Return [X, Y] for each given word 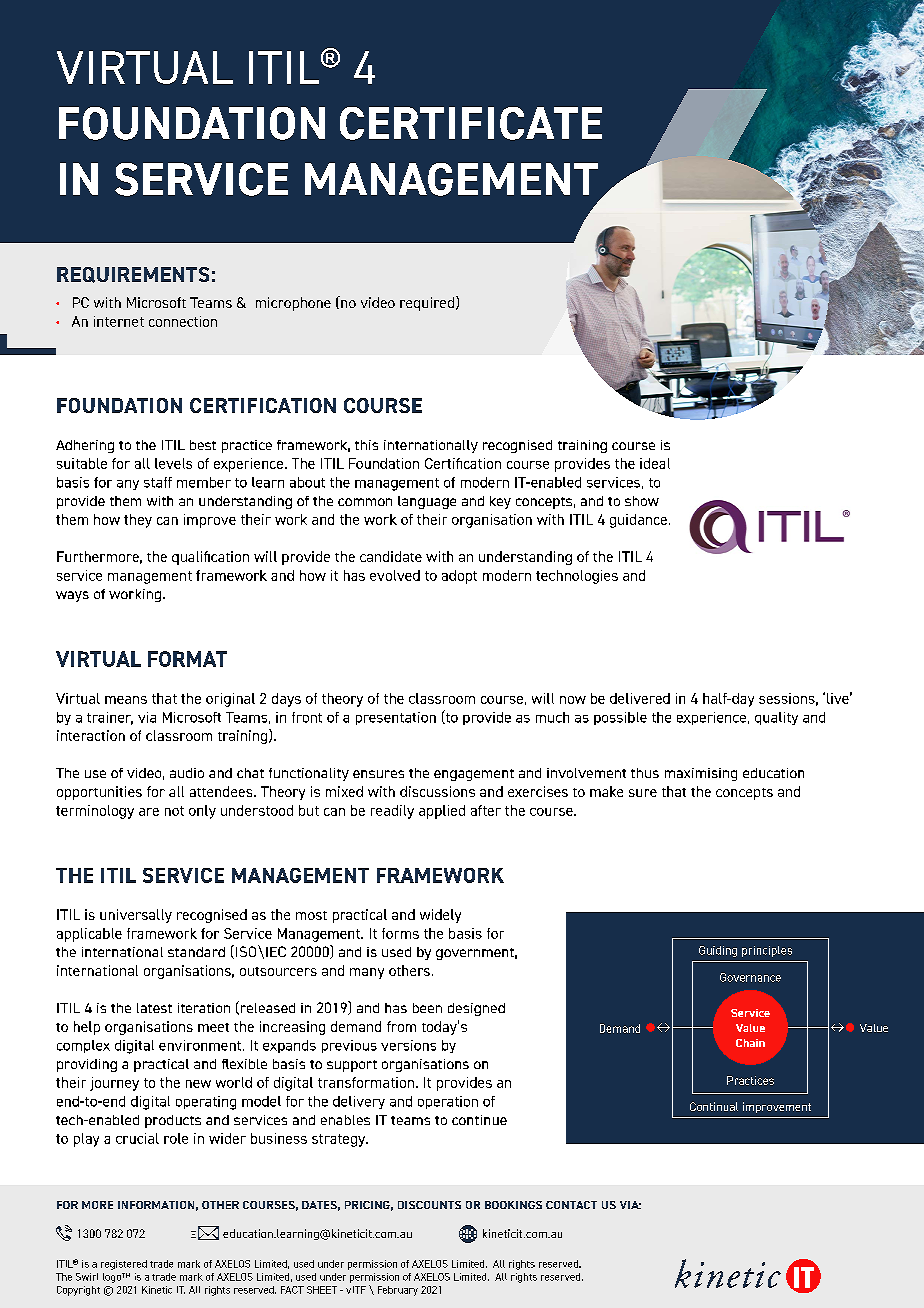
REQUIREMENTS [133, 275]
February [398, 1291]
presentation [396, 718]
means [126, 700]
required [427, 304]
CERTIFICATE [471, 123]
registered [124, 1265]
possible [620, 718]
